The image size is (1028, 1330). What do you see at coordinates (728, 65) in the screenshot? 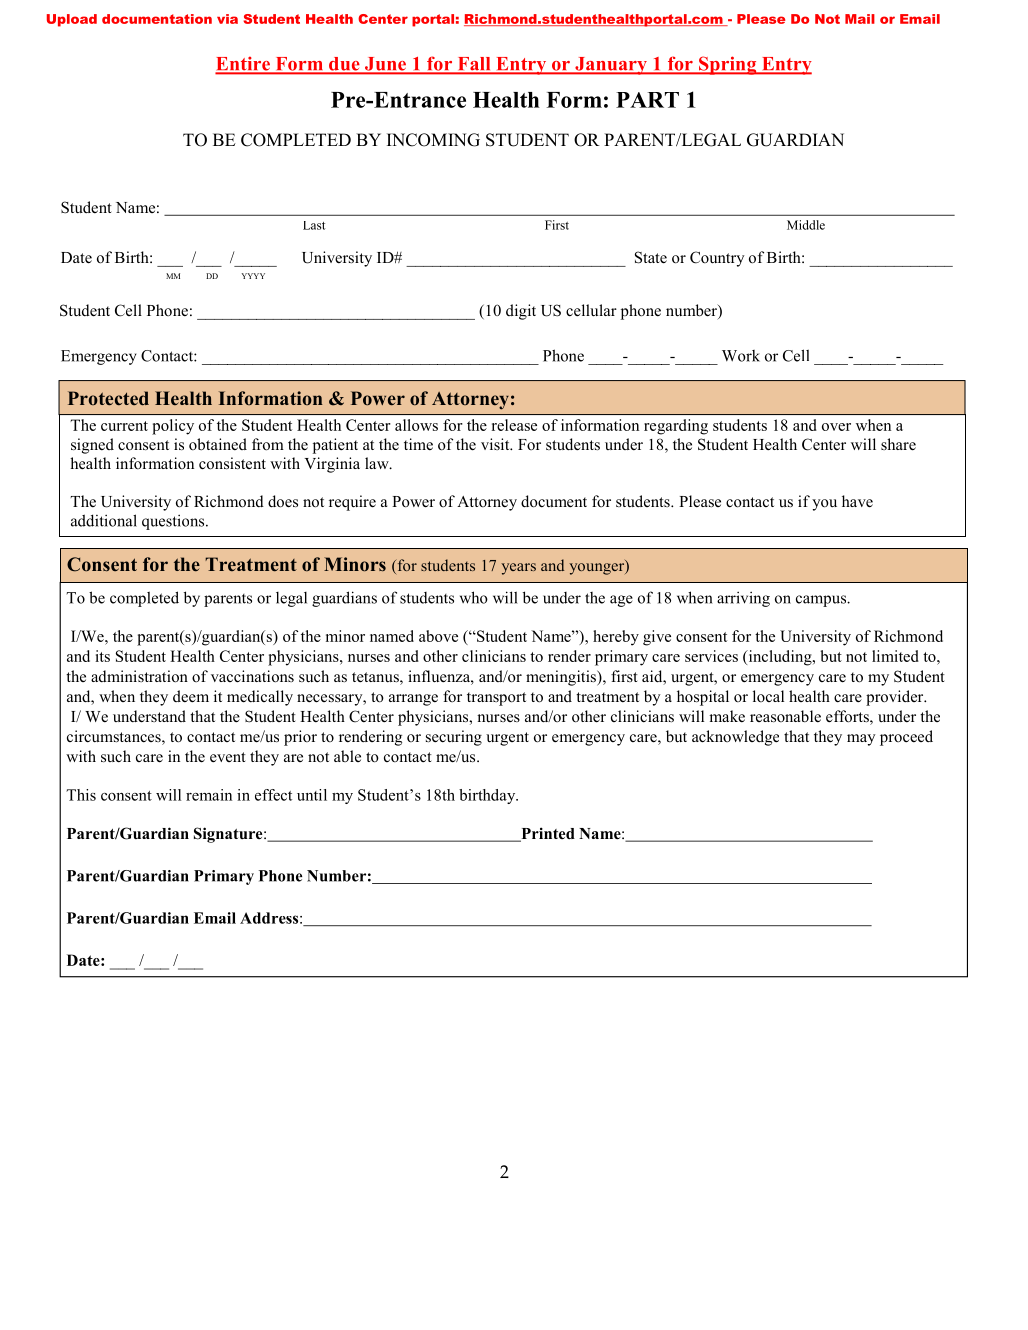
I see `Spring` at bounding box center [728, 65].
